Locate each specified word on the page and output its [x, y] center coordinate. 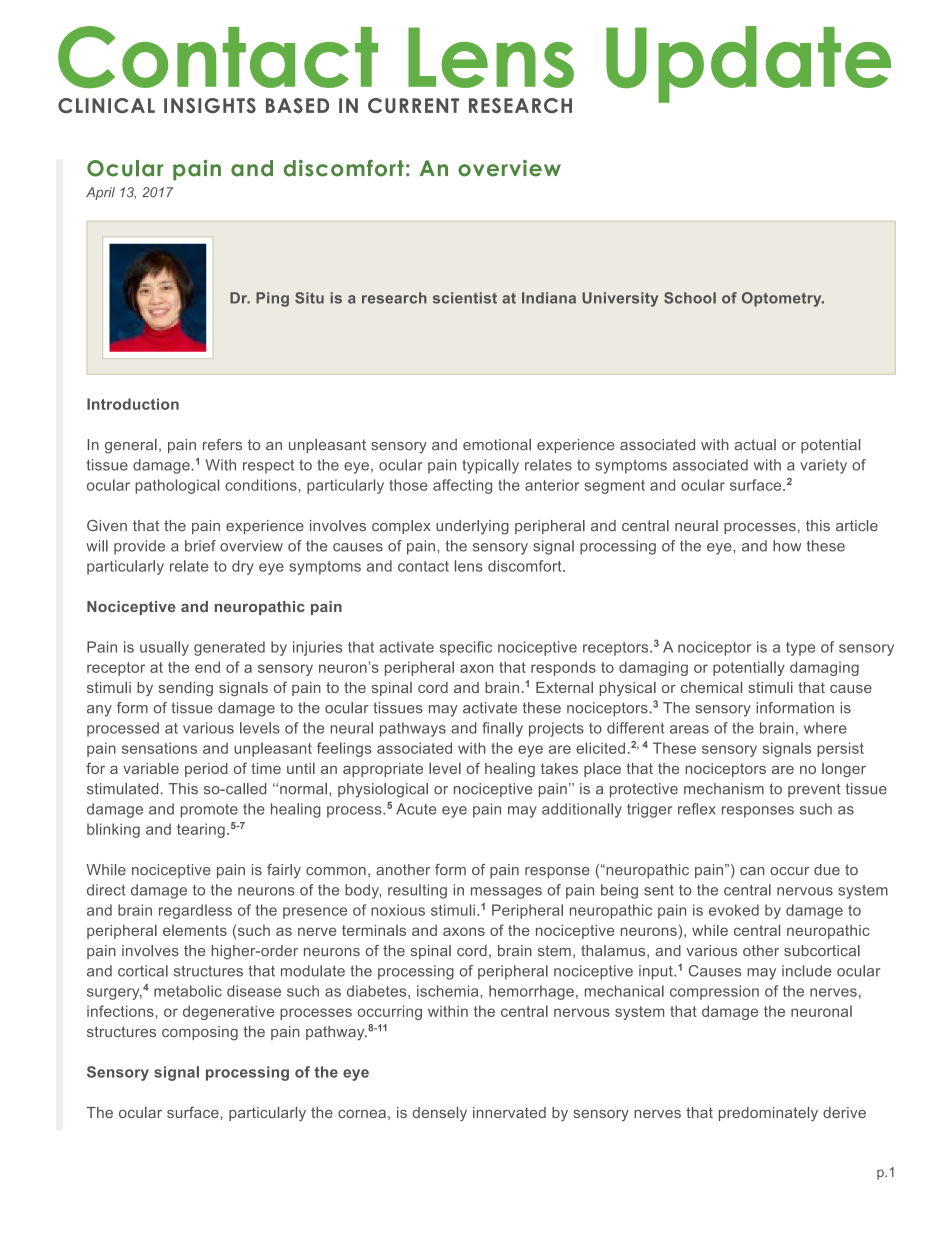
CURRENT [413, 105]
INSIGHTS [210, 105]
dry [243, 567]
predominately [768, 1114]
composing [200, 1033]
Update [748, 64]
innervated [509, 1112]
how [787, 546]
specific [466, 648]
